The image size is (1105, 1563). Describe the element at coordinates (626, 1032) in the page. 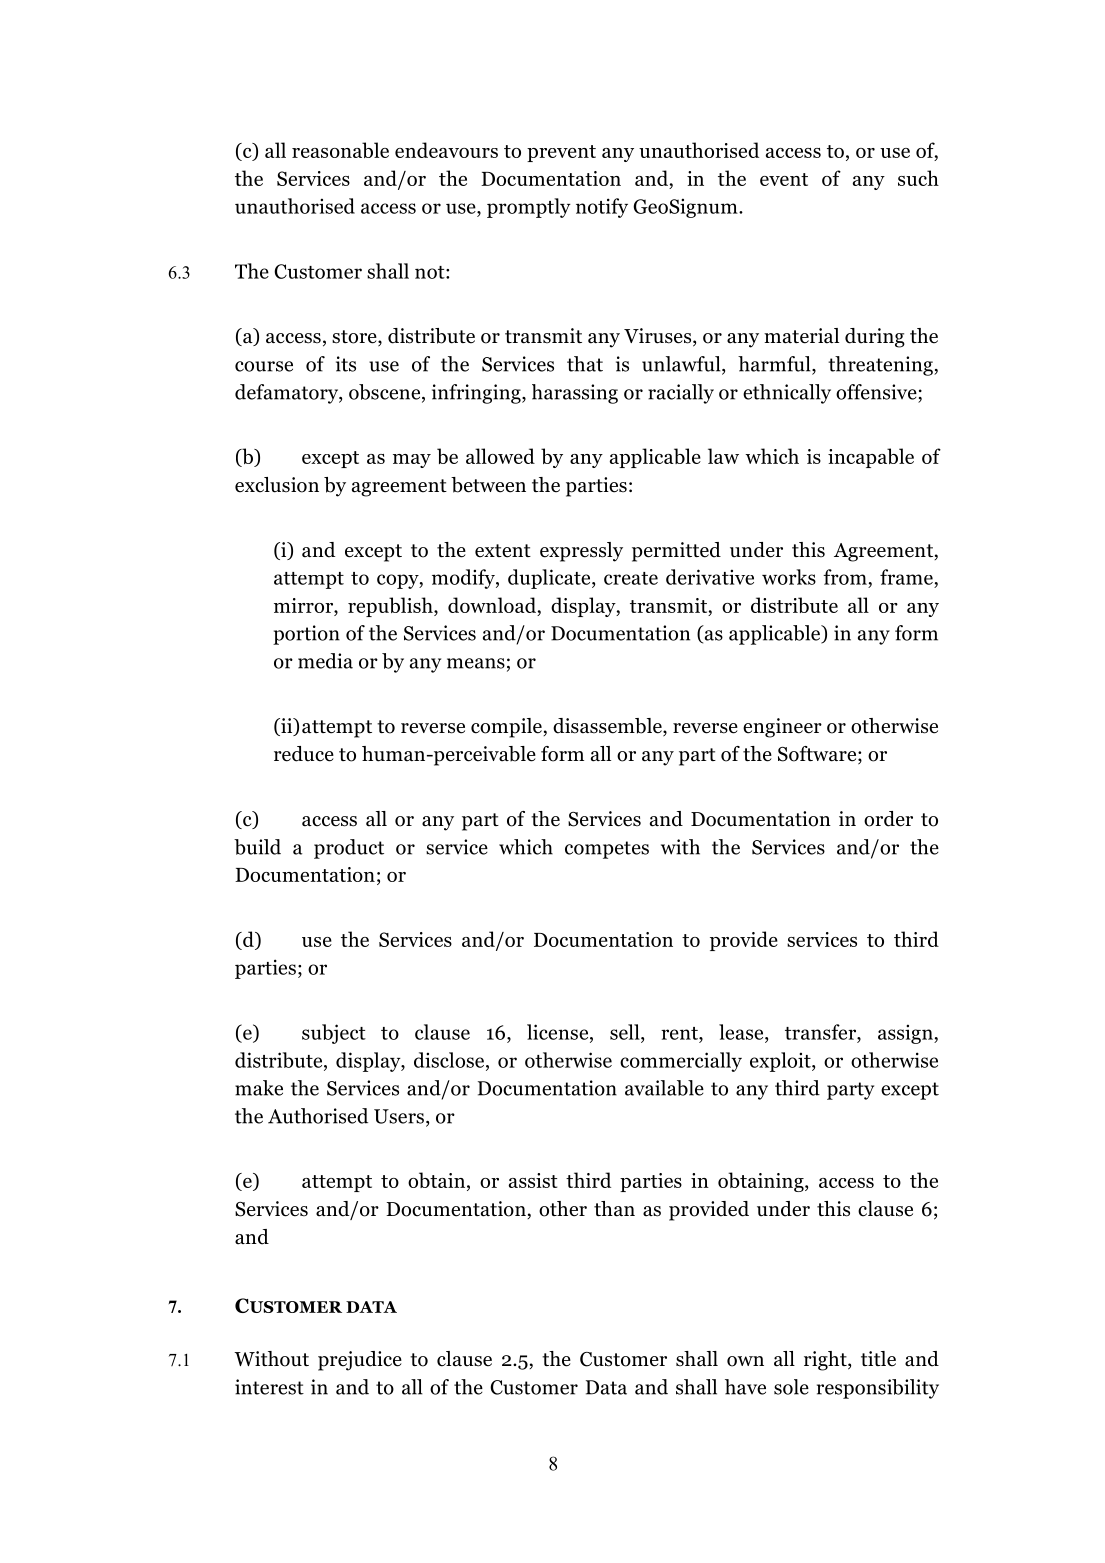

I see `sell` at that location.
